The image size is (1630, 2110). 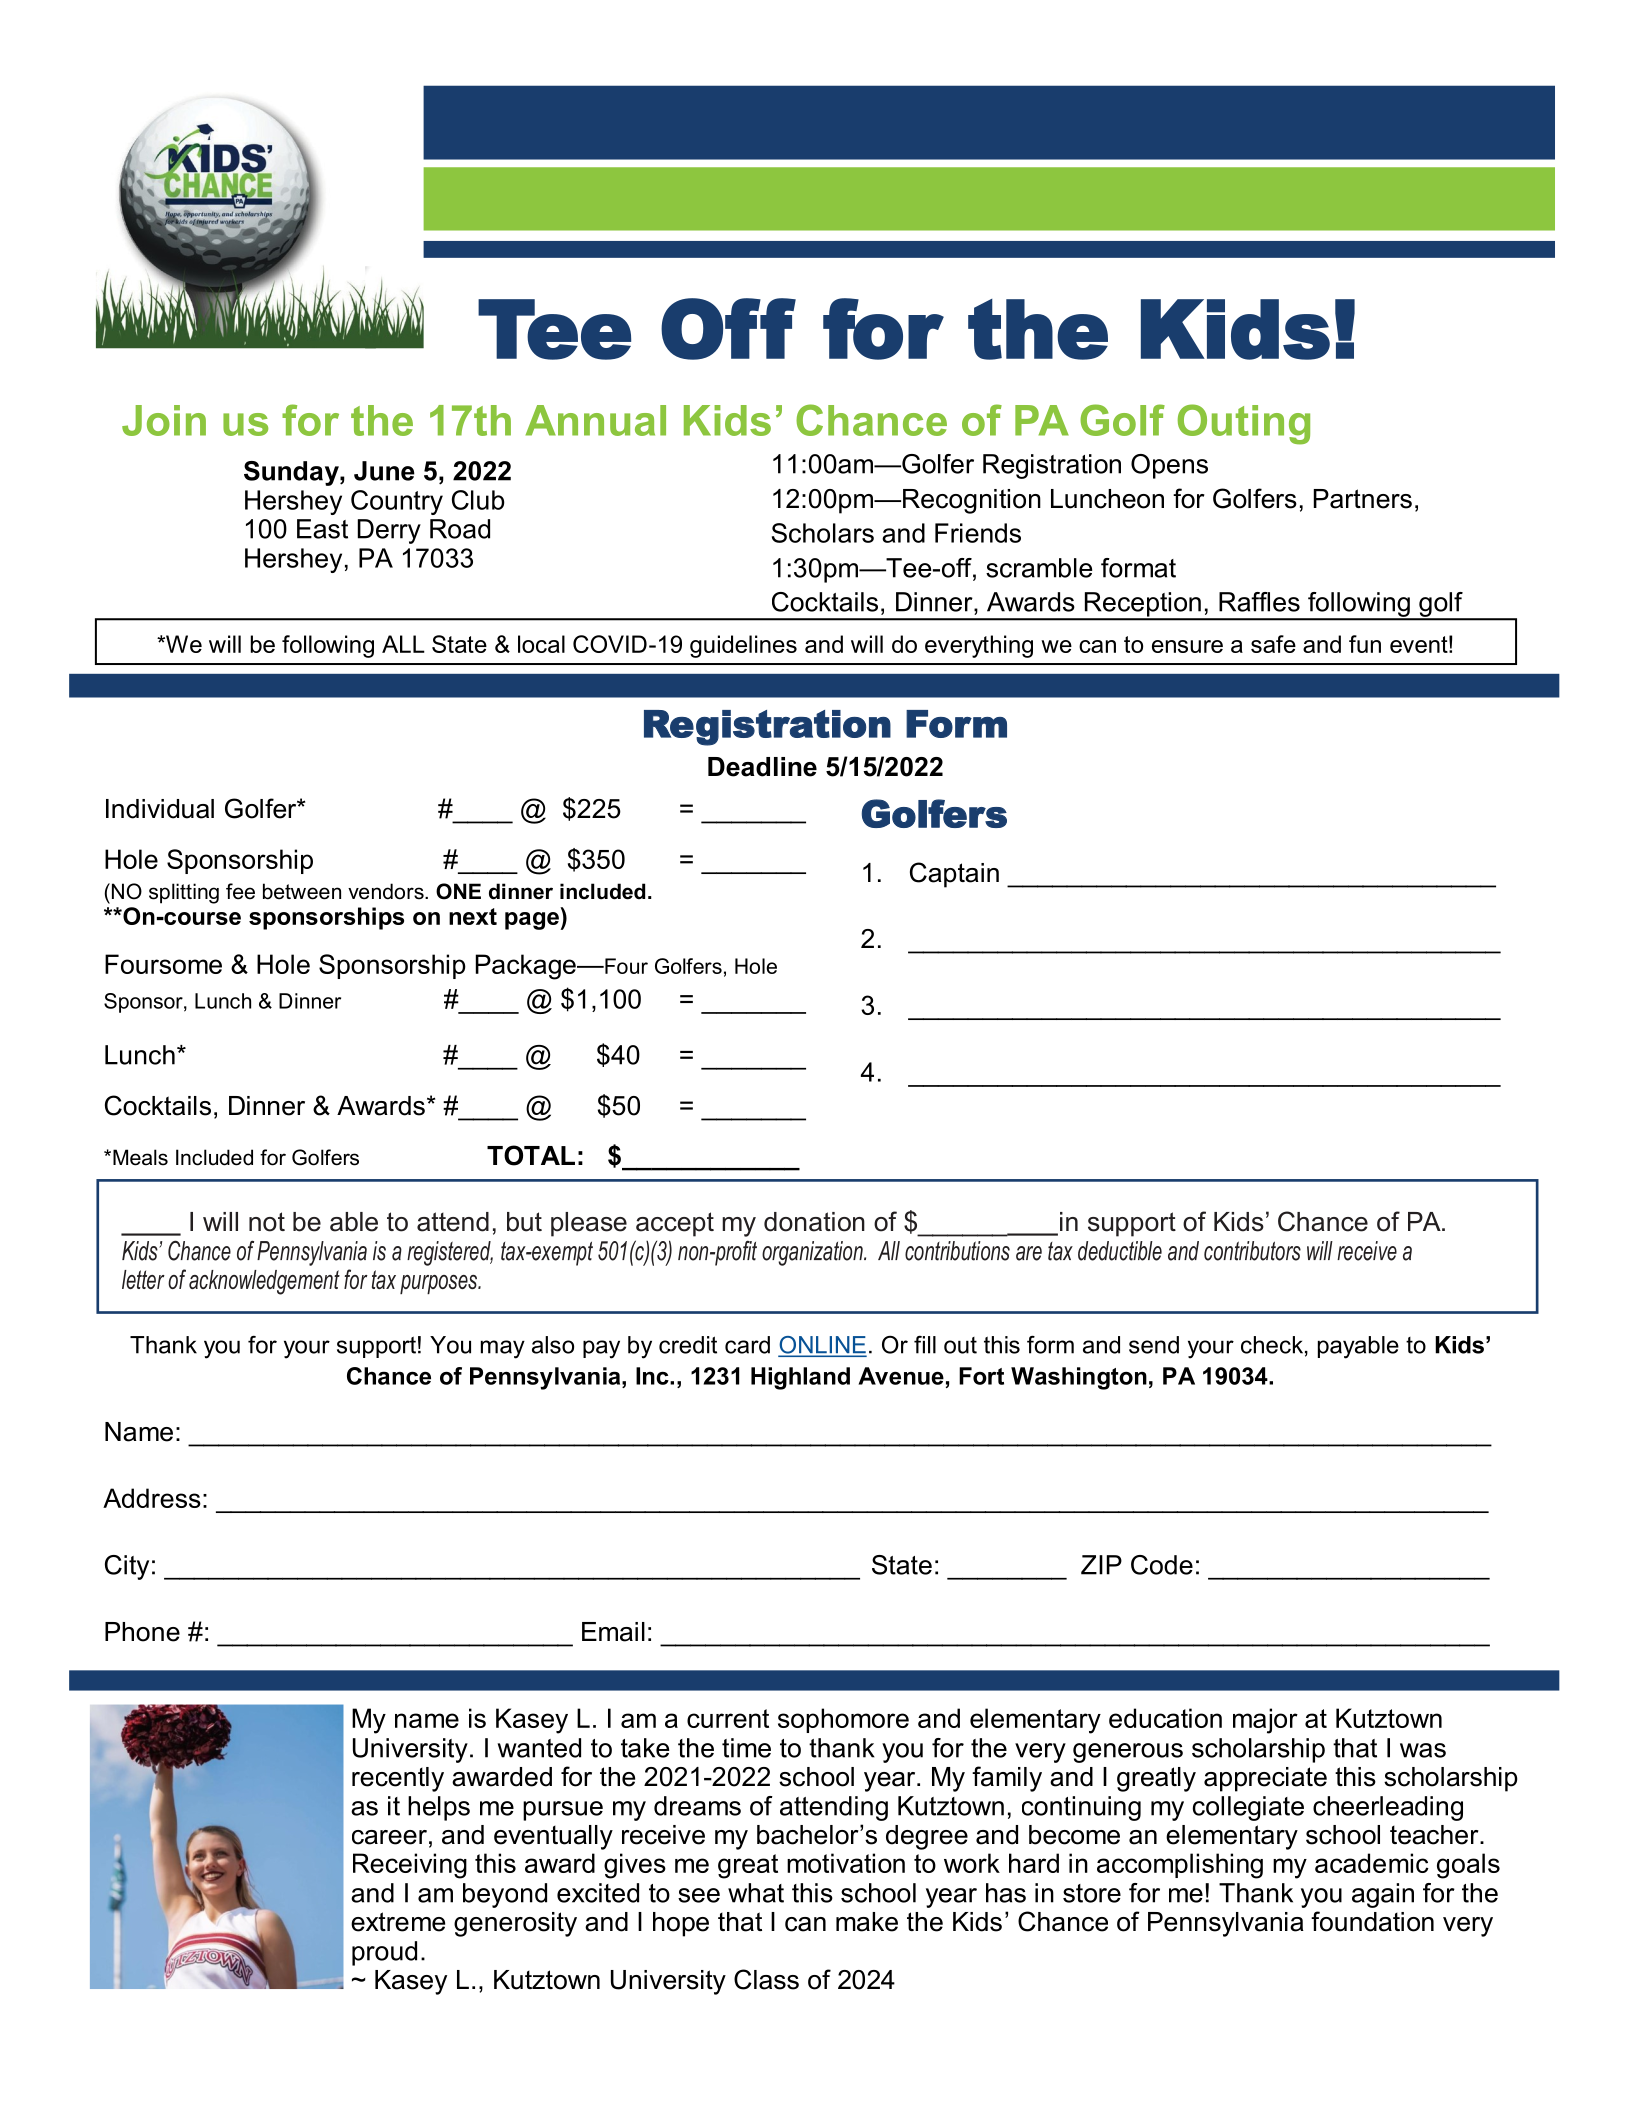 What do you see at coordinates (292, 473) in the screenshot?
I see `Sunday` at bounding box center [292, 473].
